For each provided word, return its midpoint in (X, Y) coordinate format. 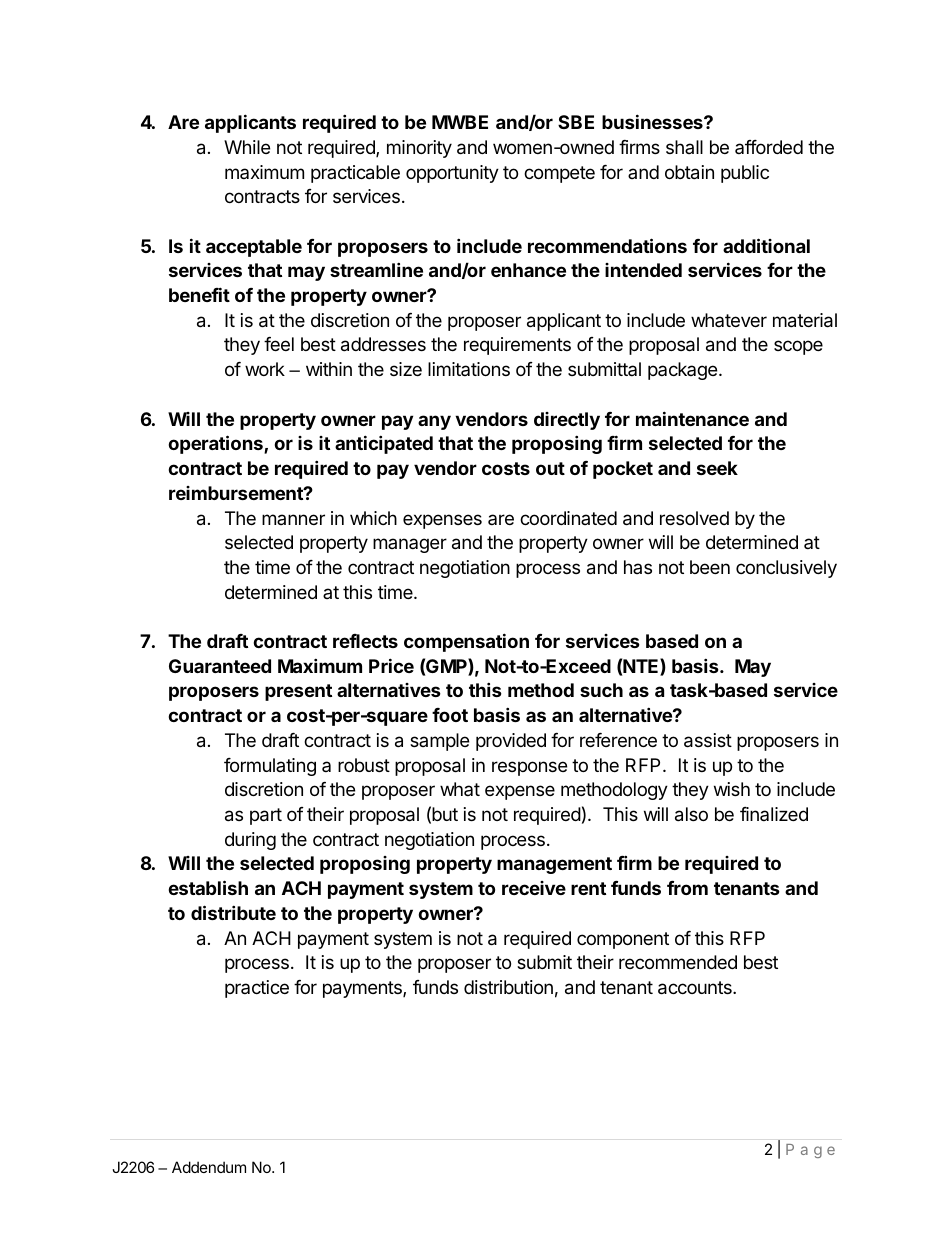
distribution (508, 987)
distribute (233, 912)
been (710, 567)
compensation (466, 642)
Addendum (209, 1167)
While (247, 147)
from (687, 888)
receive (534, 888)
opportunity (452, 174)
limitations (469, 369)
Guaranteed (220, 666)
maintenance (692, 418)
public (745, 174)
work (265, 369)
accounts (696, 988)
